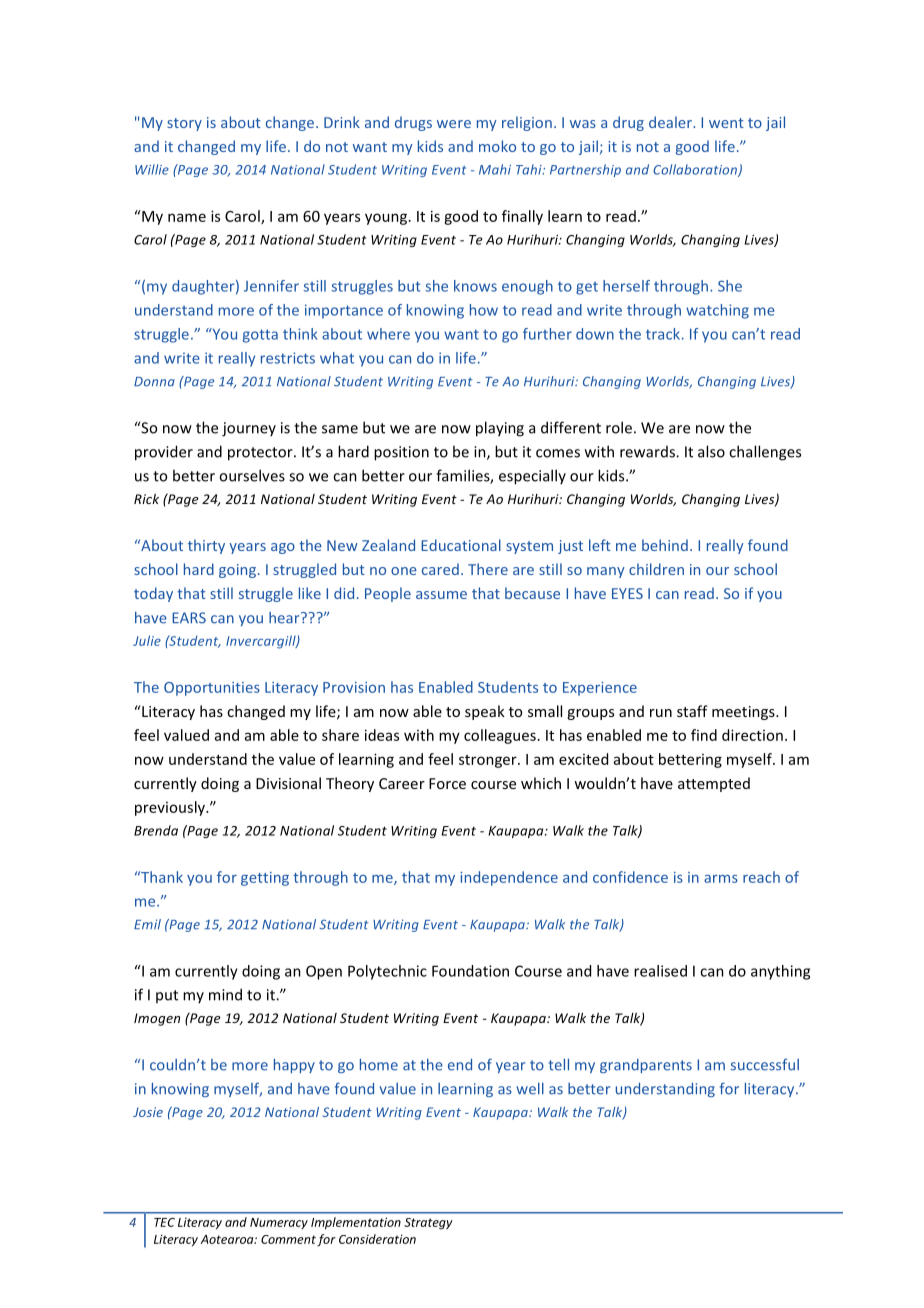 The image size is (924, 1308). What do you see at coordinates (692, 711) in the page?
I see `staff` at bounding box center [692, 711].
